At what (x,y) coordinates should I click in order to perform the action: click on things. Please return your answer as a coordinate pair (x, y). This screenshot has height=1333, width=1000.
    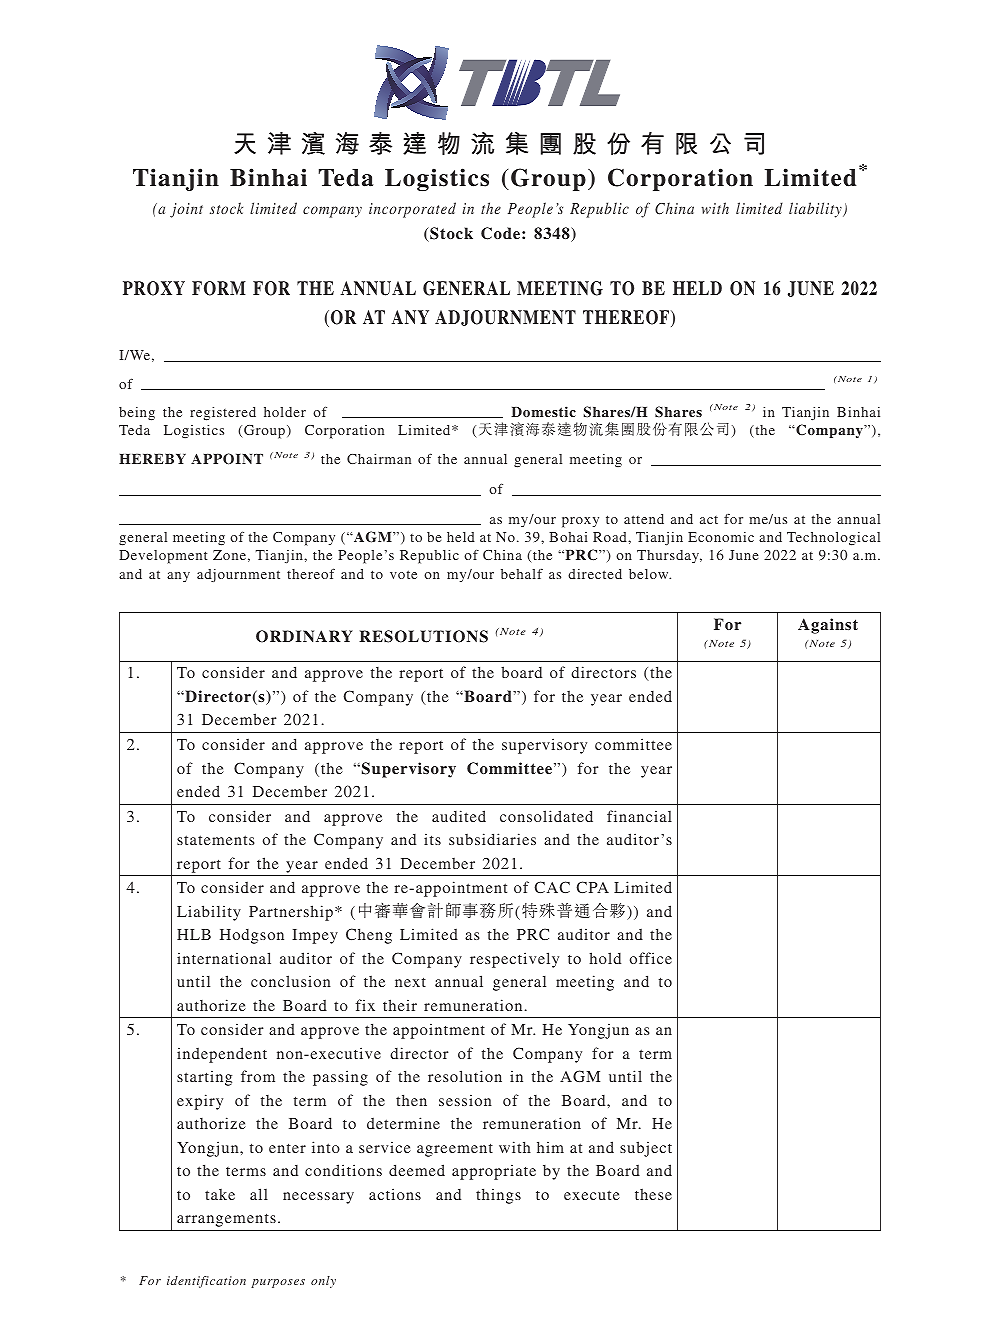
    Looking at the image, I should click on (498, 1196).
